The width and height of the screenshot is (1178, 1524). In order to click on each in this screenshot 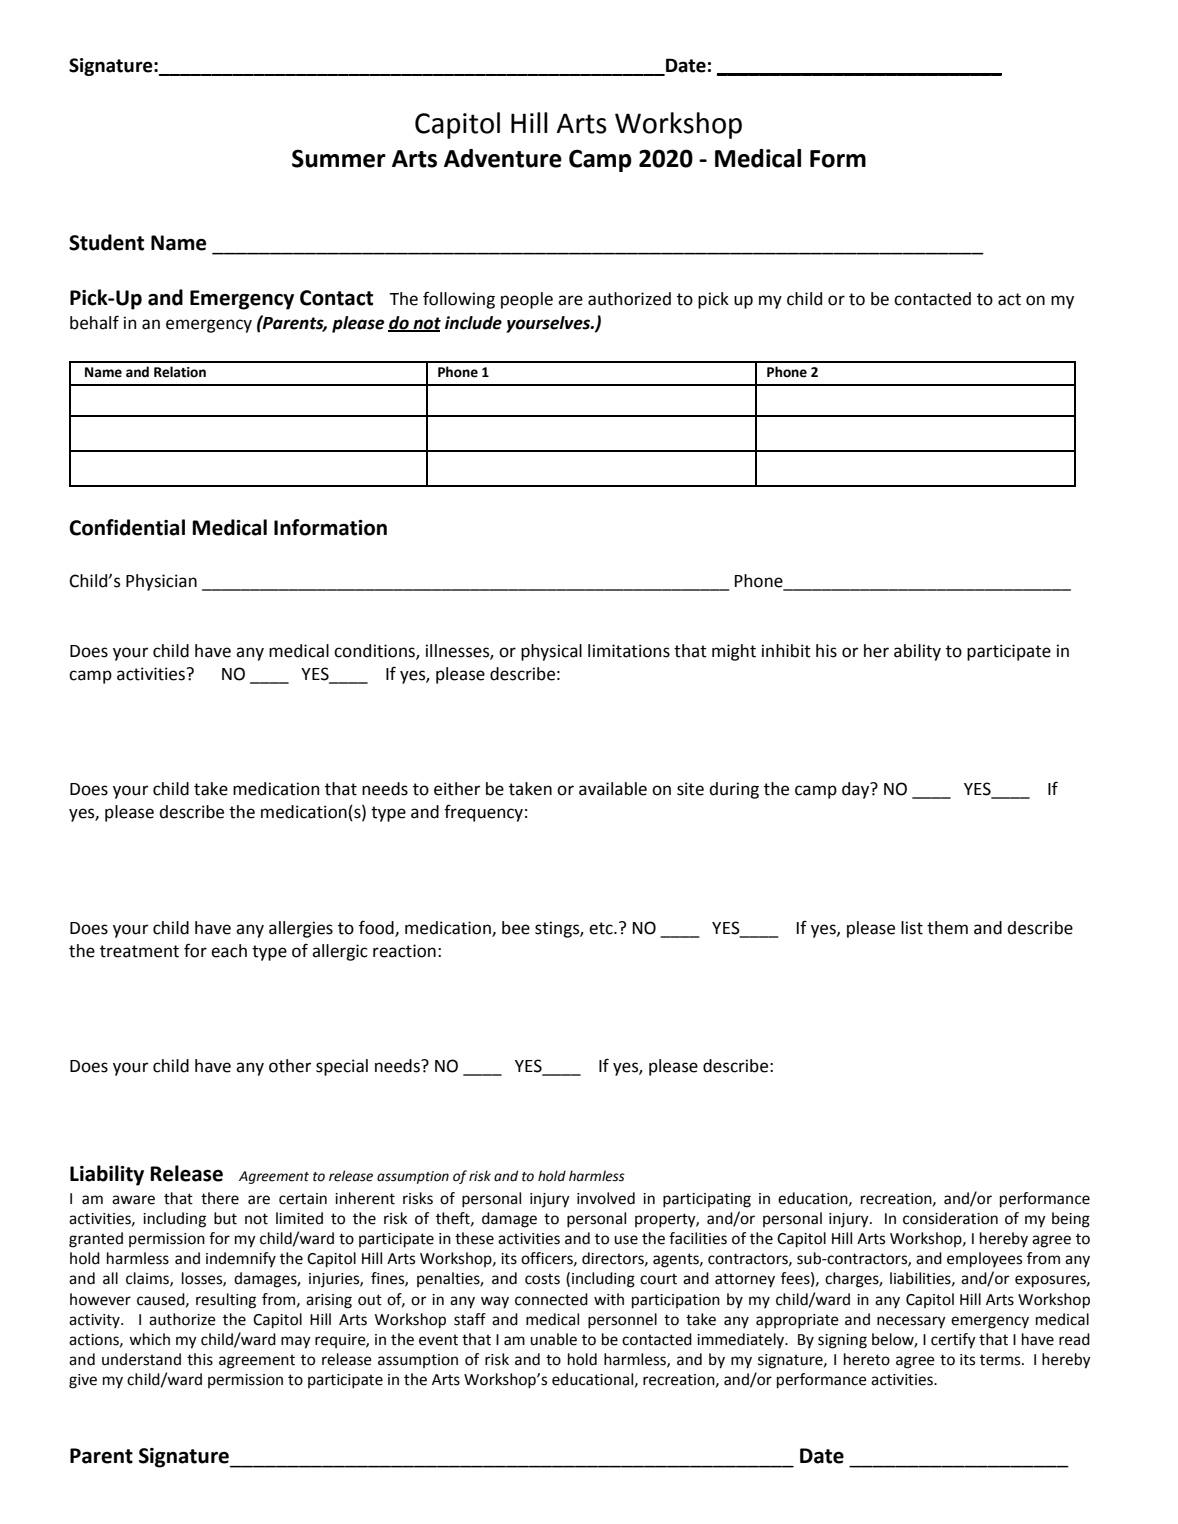, I will do `click(229, 951)`.
